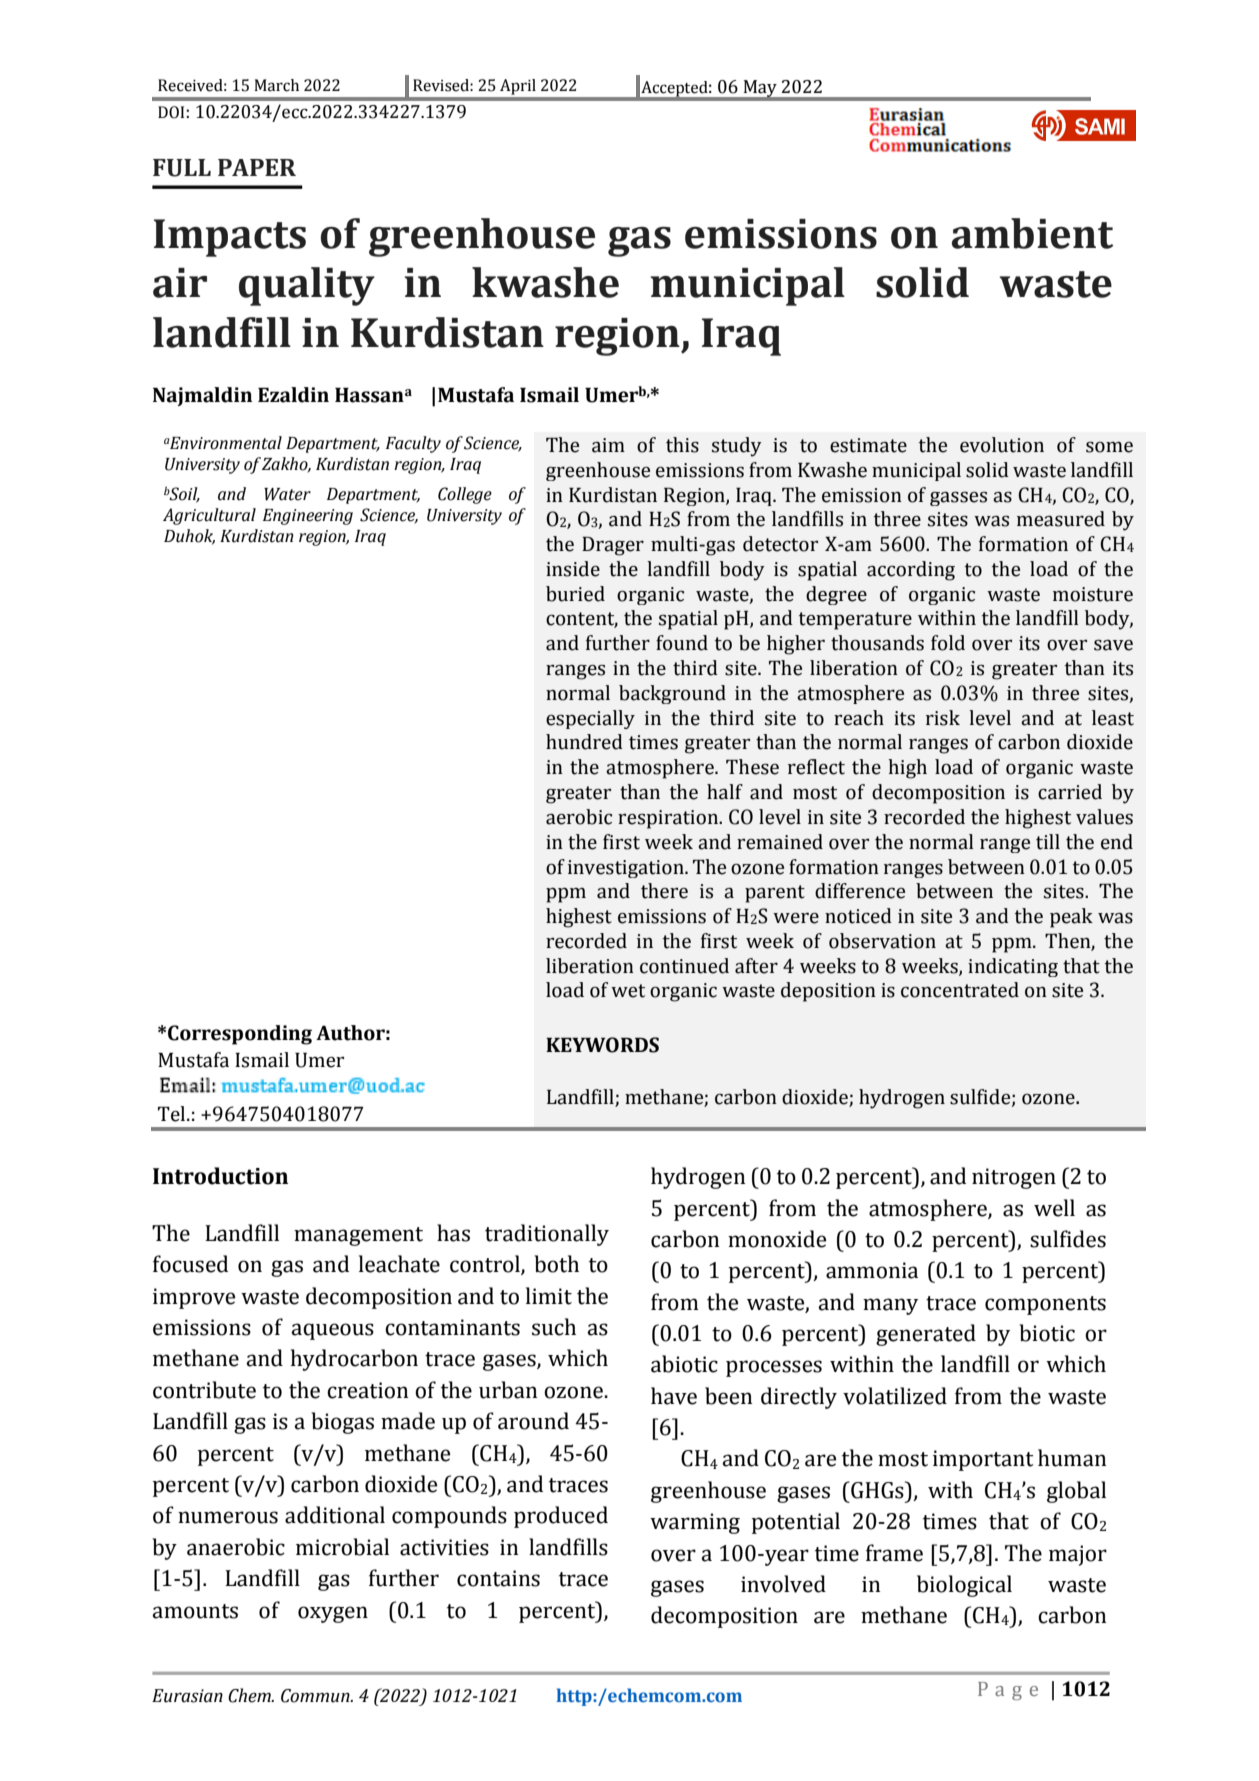 This screenshot has height=1781, width=1259. I want to click on this, so click(682, 445).
